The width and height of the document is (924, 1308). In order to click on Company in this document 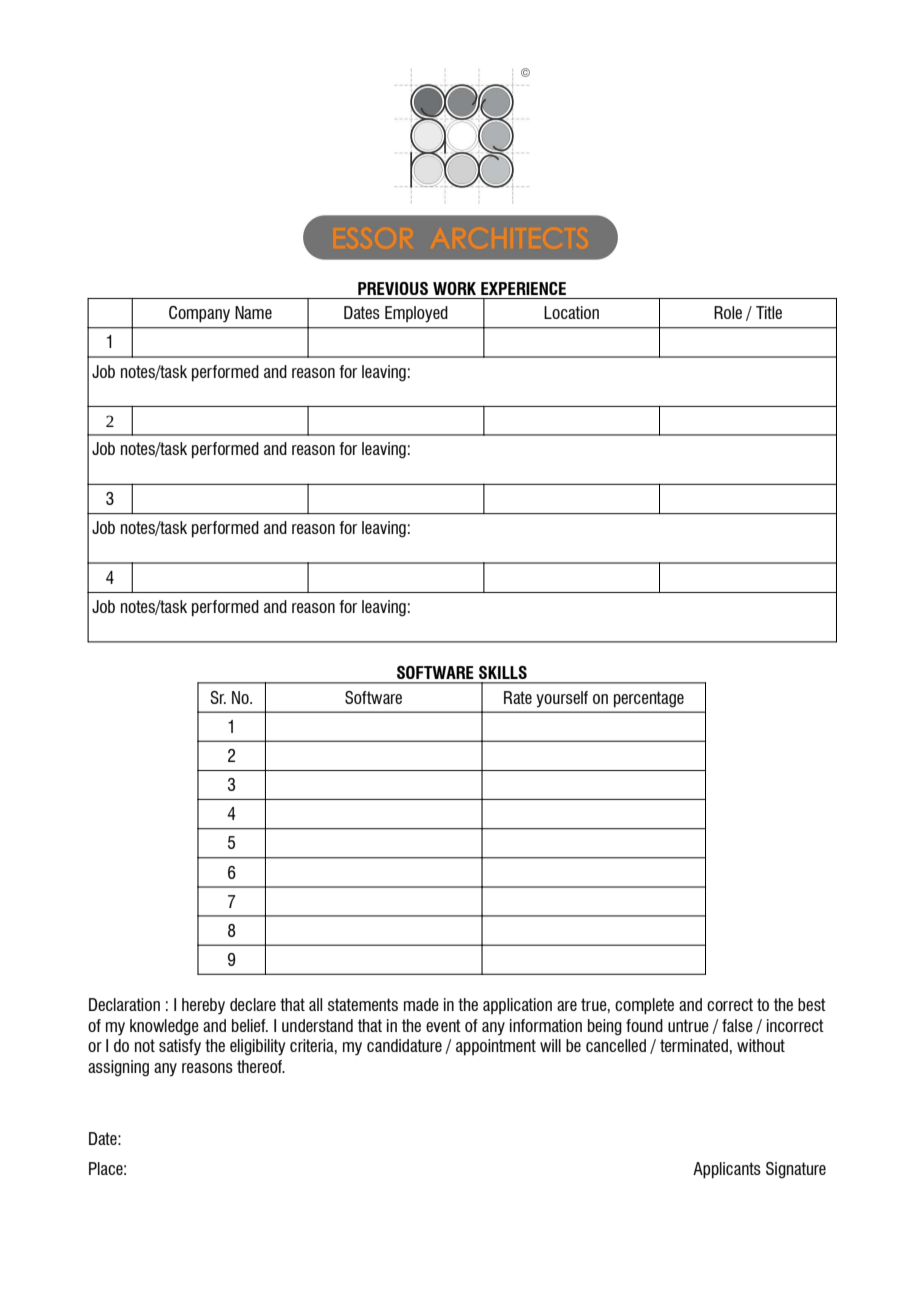, I will do `click(199, 314)`.
